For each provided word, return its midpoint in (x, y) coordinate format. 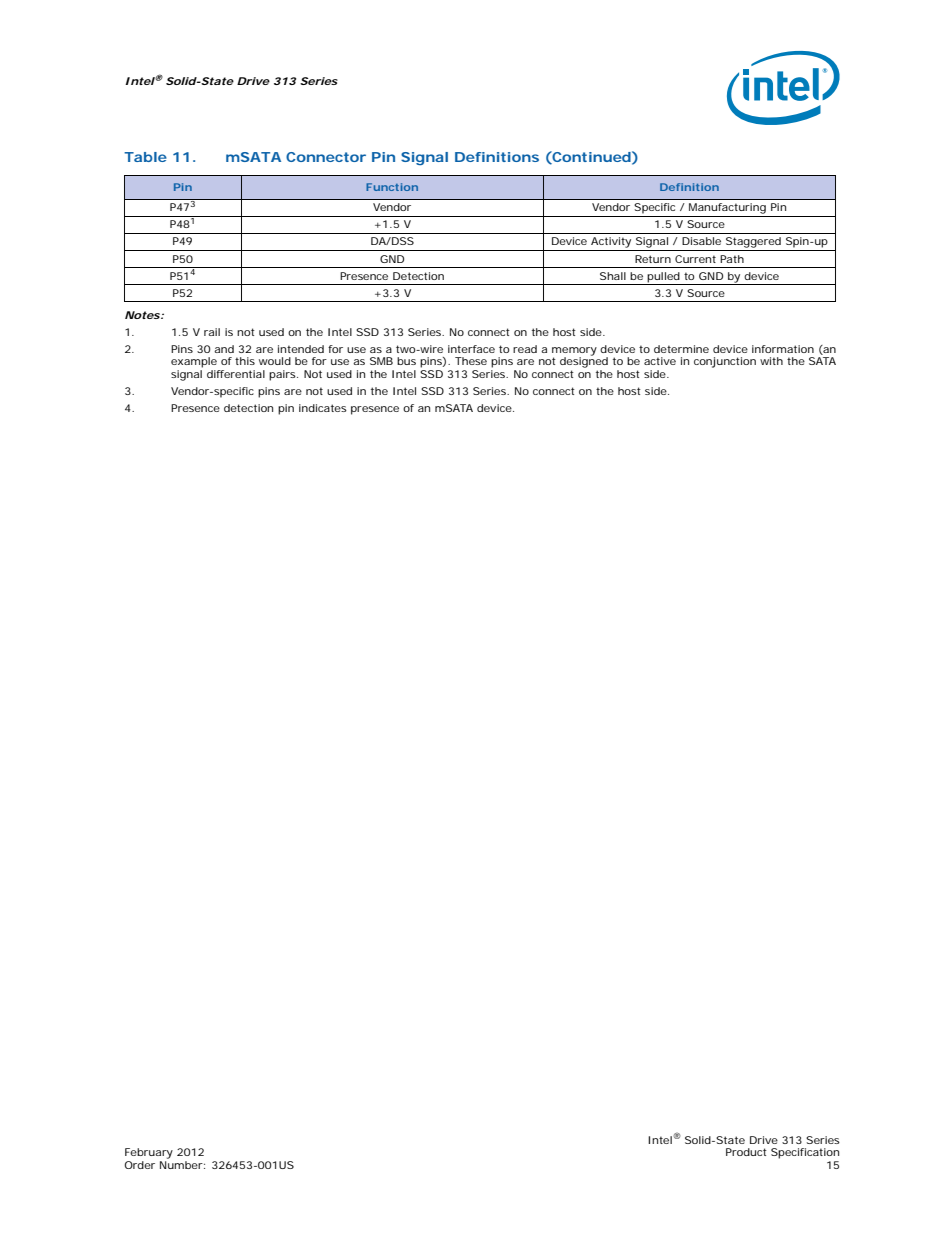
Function (392, 187)
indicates (323, 408)
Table (145, 157)
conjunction (725, 362)
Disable (701, 241)
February (149, 1153)
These (471, 361)
